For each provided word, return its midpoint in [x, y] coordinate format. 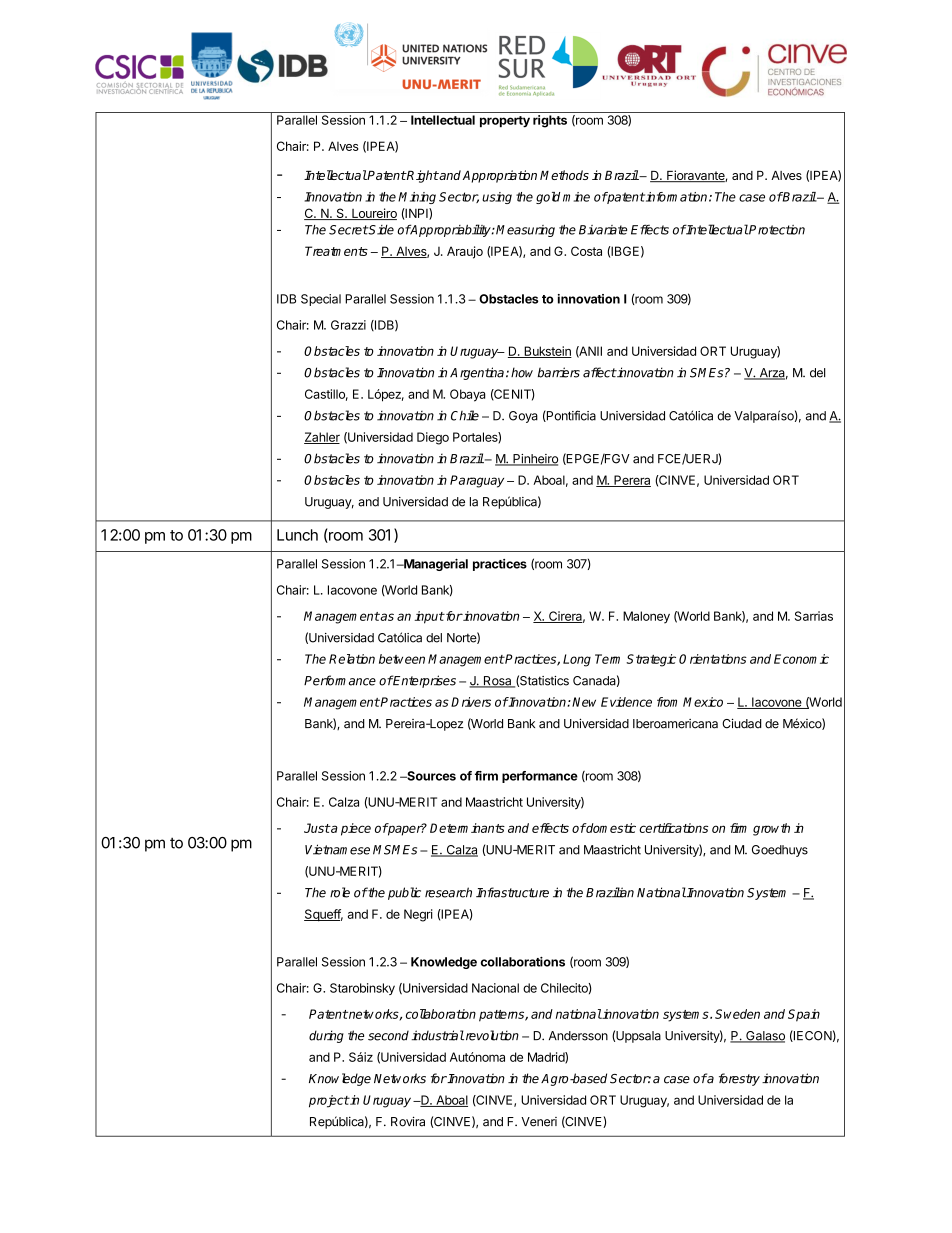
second [388, 1036]
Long [577, 660]
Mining [417, 198]
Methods [564, 175]
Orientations [713, 659]
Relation [352, 659]
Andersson [578, 1036]
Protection [776, 230]
